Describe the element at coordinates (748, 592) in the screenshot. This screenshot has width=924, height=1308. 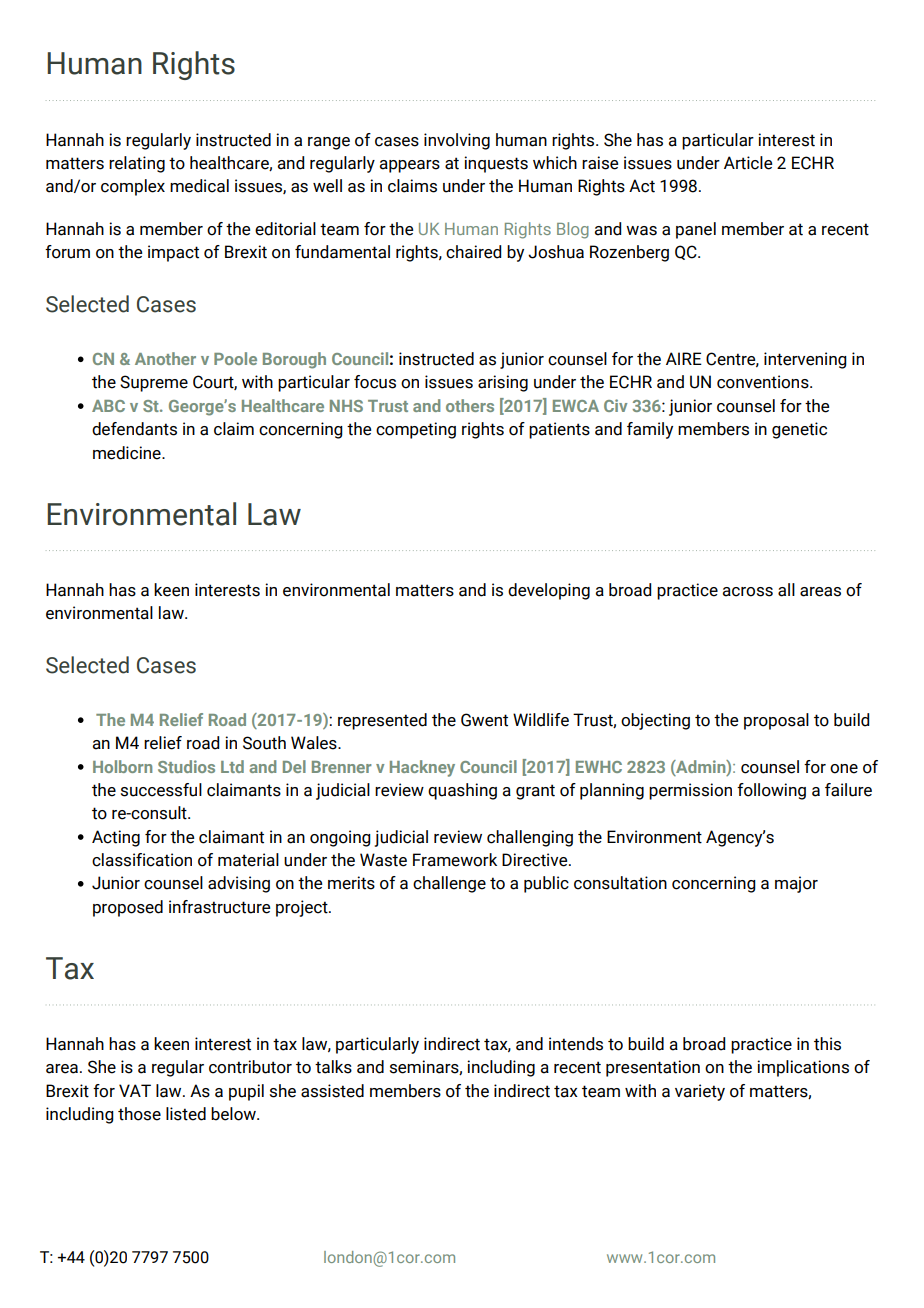
I see `across` at that location.
